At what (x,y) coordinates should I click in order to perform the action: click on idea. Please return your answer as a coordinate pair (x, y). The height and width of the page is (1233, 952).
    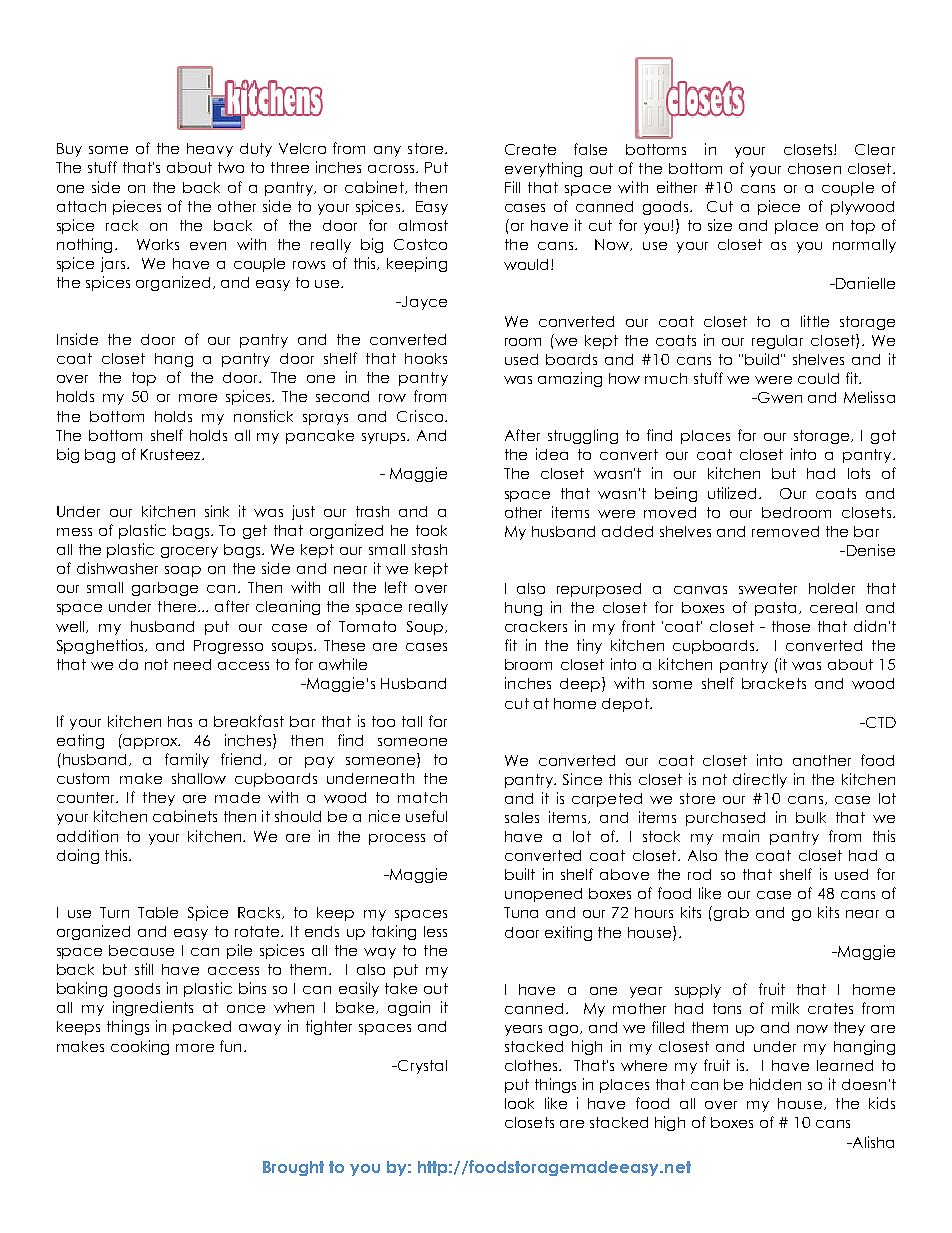
    Looking at the image, I should click on (552, 454).
